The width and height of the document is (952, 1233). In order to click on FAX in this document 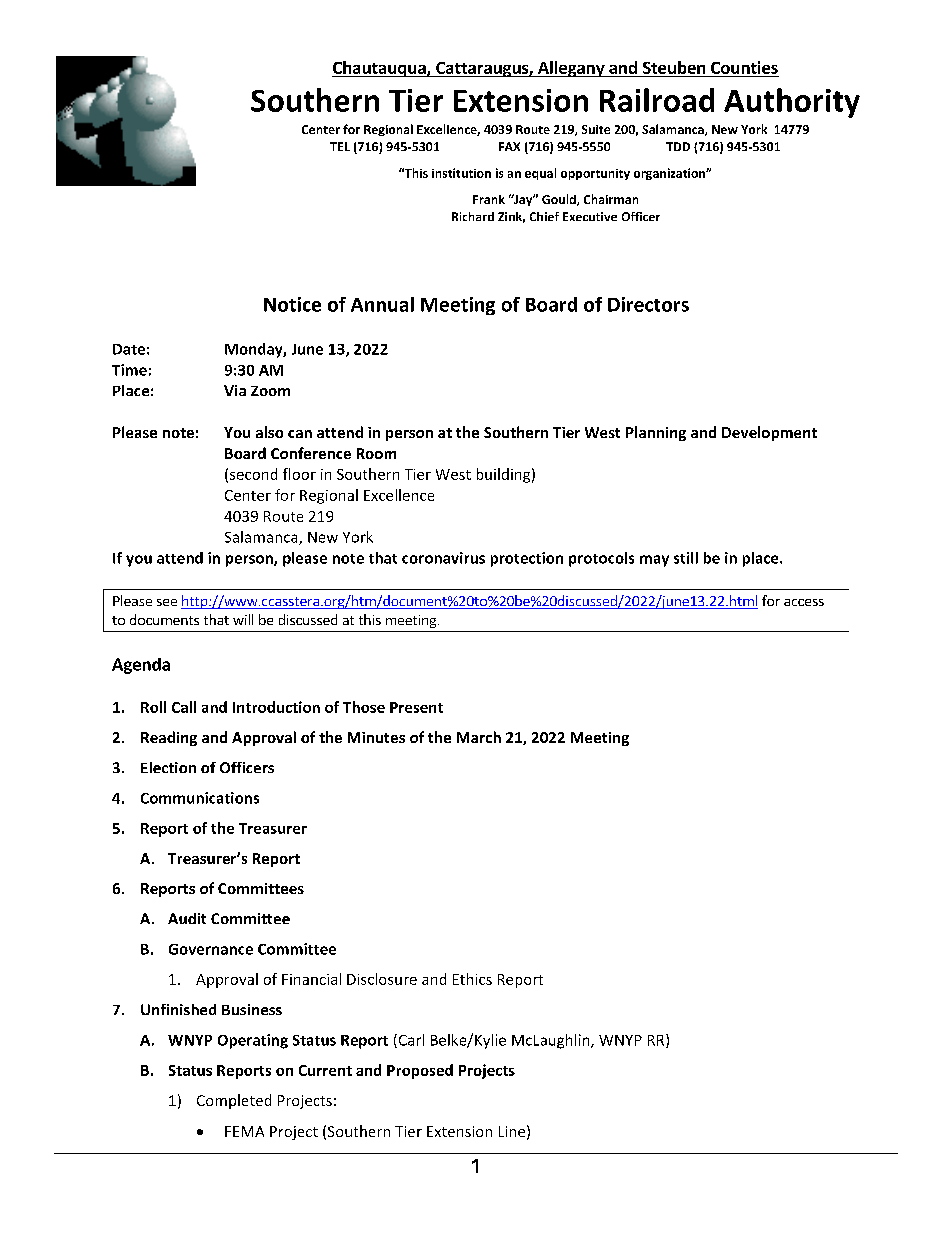, I will do `click(509, 146)`.
